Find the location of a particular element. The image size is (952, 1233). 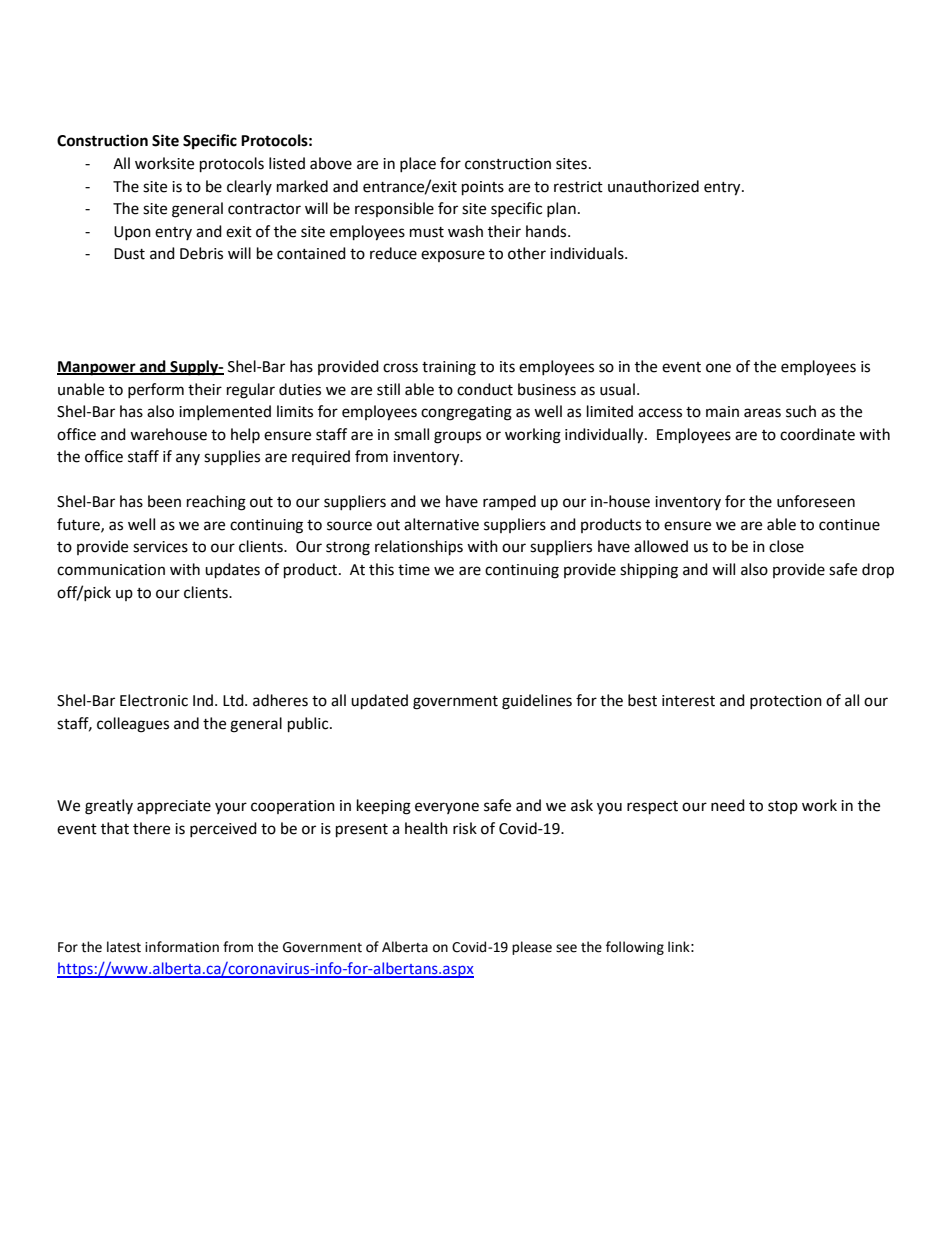

points is located at coordinates (483, 188).
